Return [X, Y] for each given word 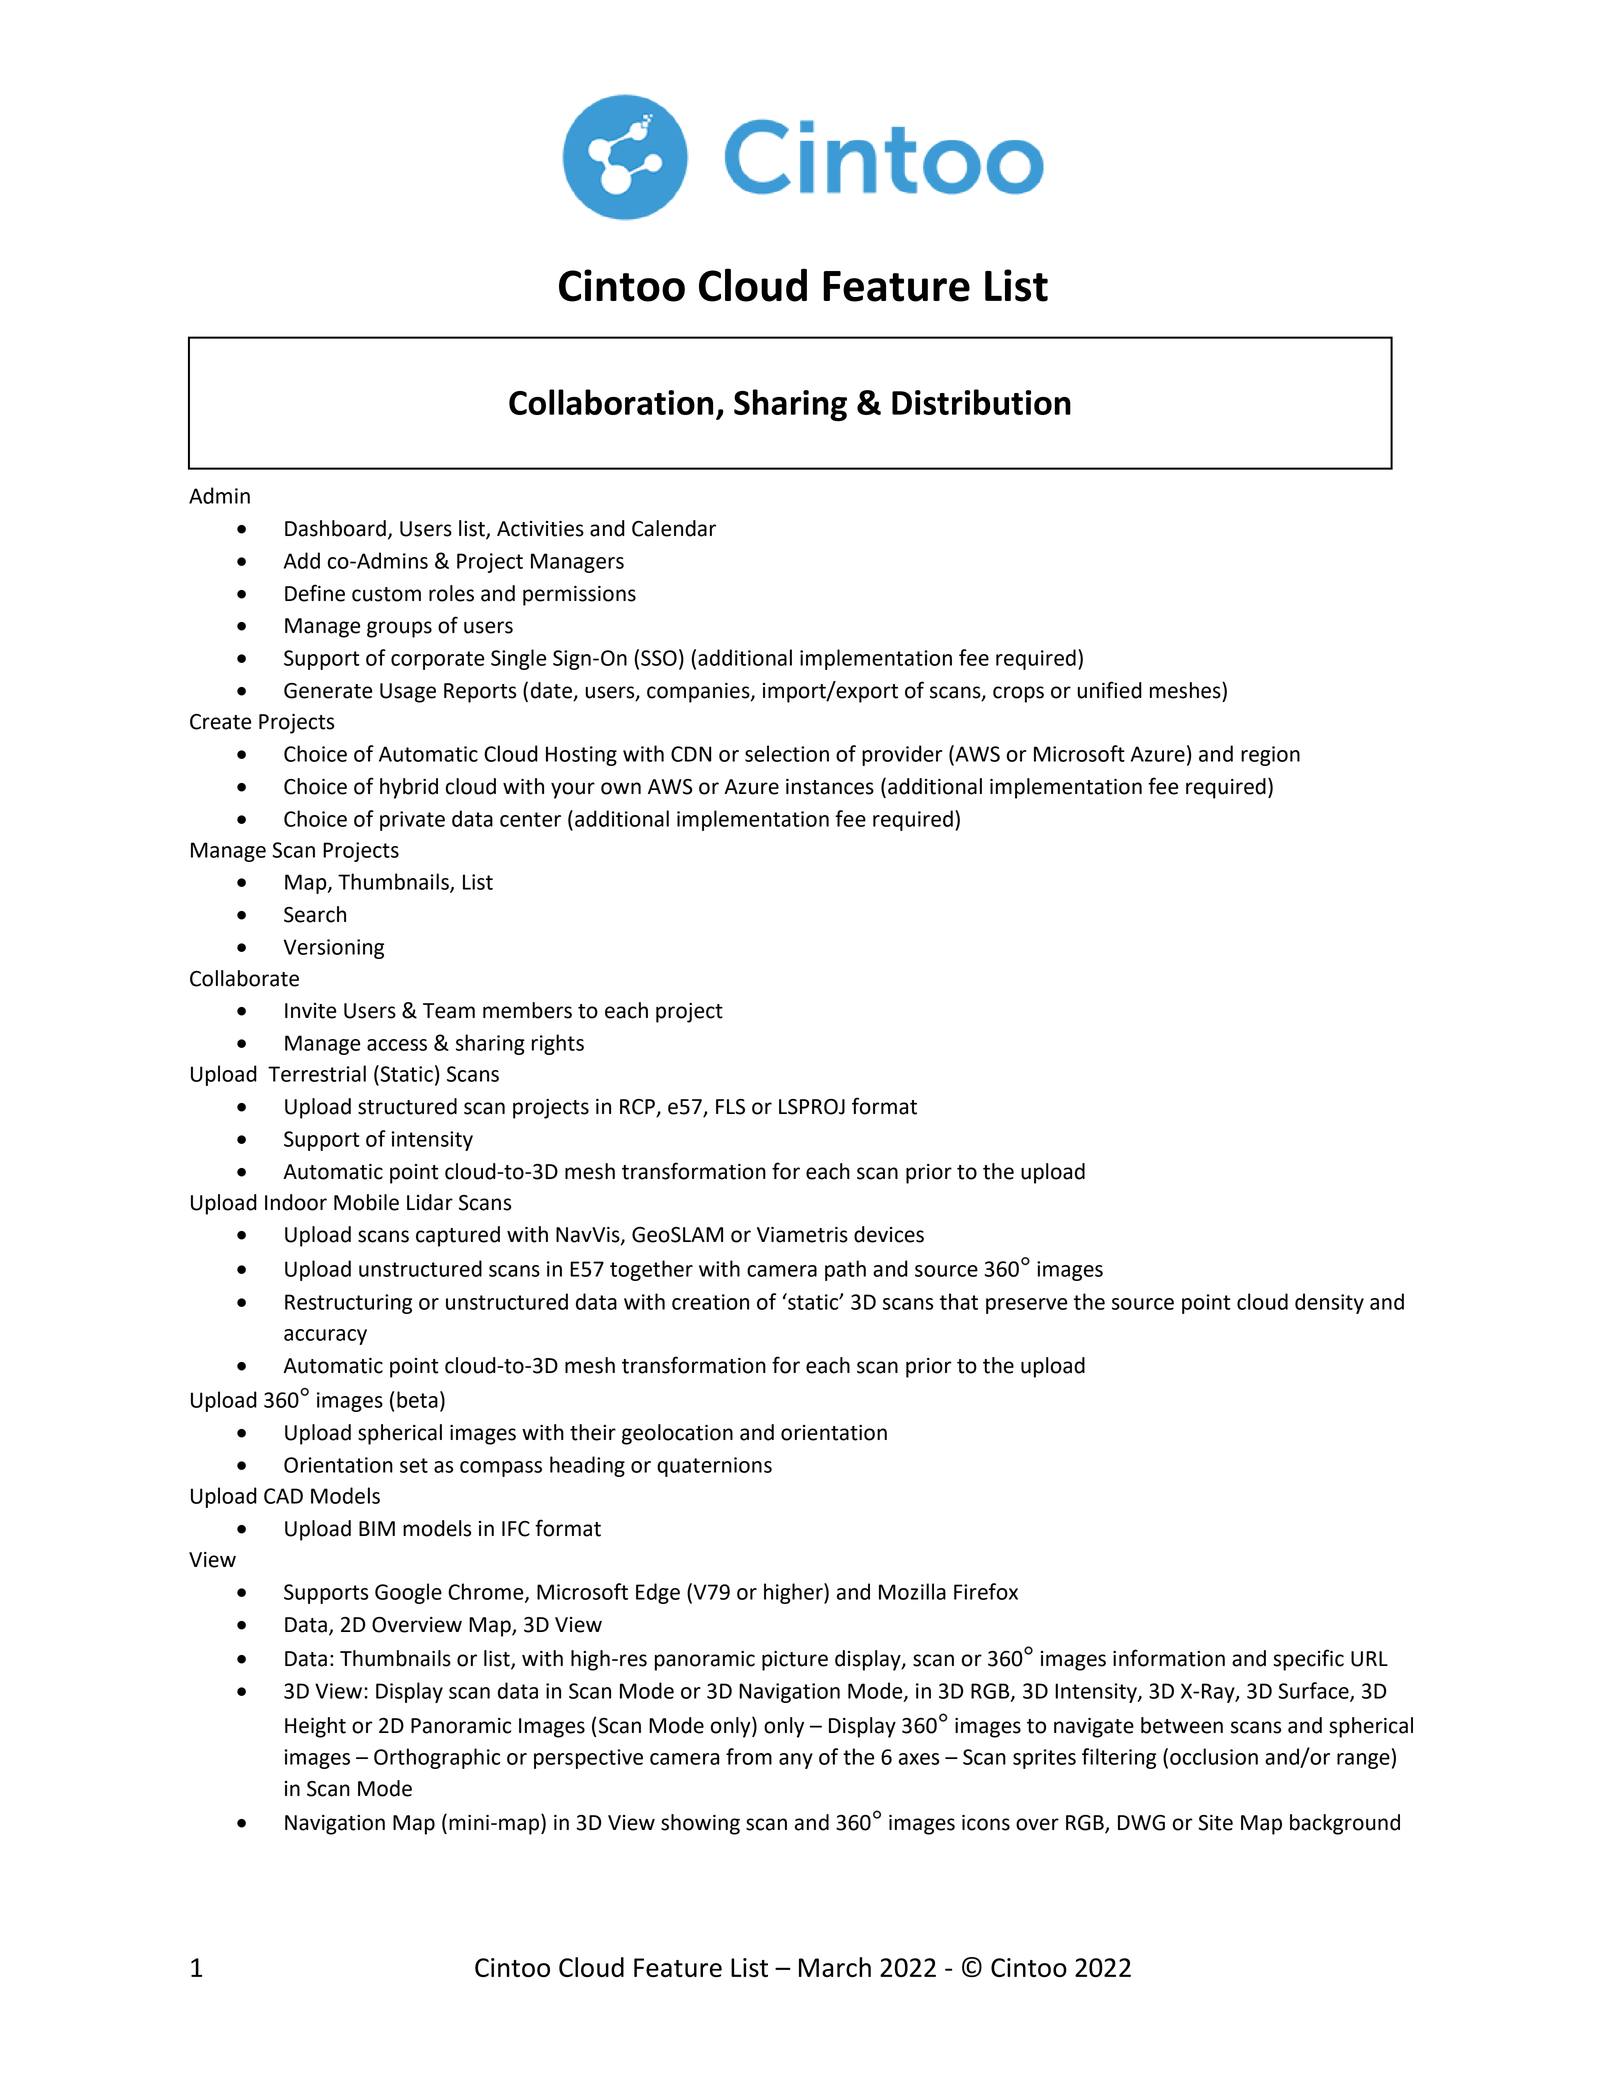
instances [830, 787]
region [1270, 756]
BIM [377, 1528]
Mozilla [912, 1591]
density [1329, 1303]
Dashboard [335, 528]
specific [1308, 1660]
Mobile [366, 1202]
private [412, 821]
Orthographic [437, 1758]
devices [889, 1234]
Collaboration [611, 402]
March [835, 1967]
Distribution [981, 402]
